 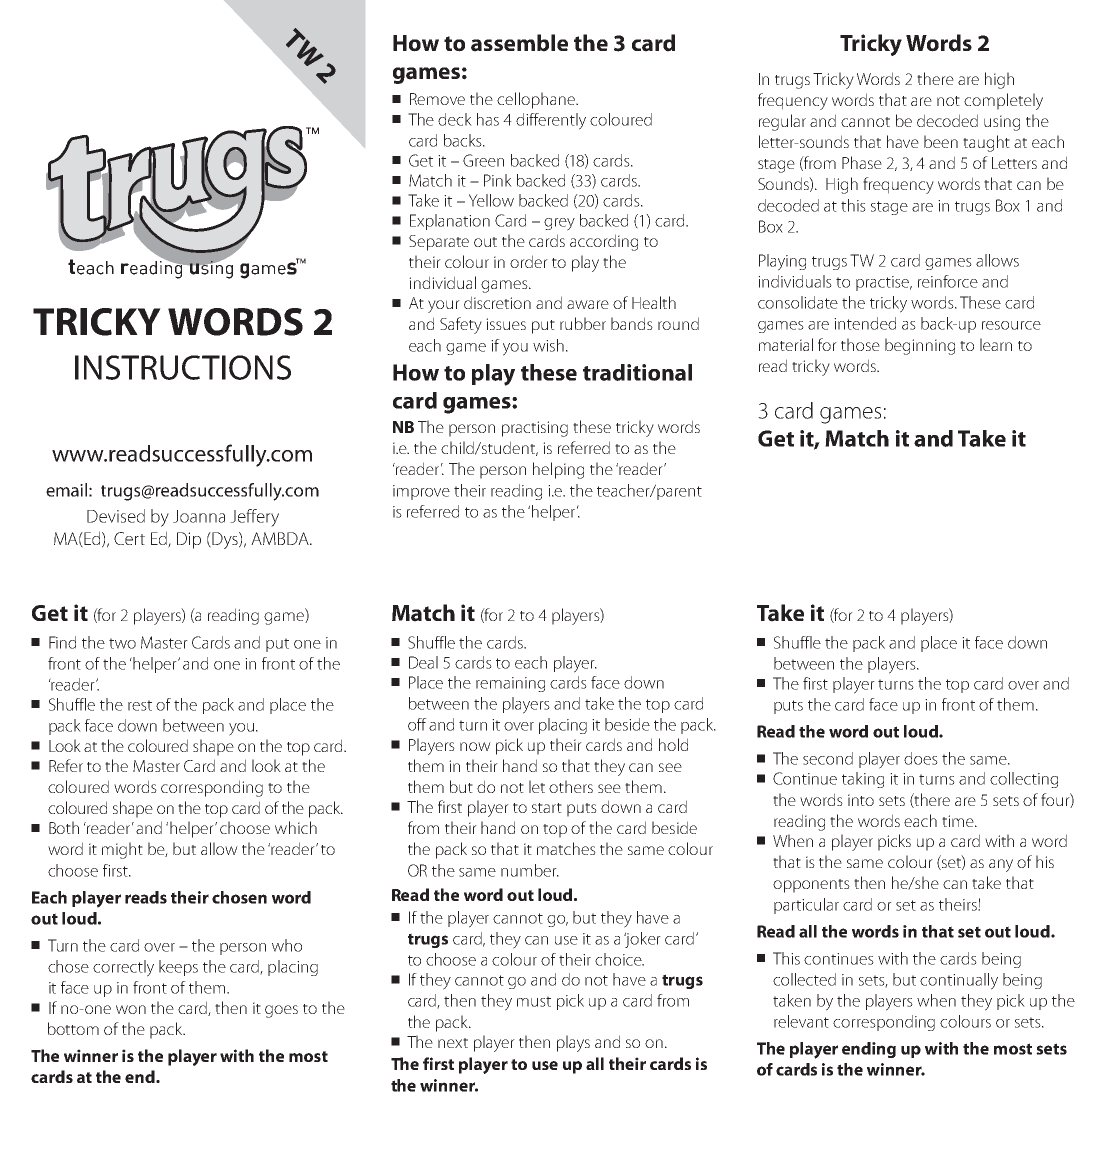 What do you see at coordinates (537, 100) in the page?
I see `cellophane` at bounding box center [537, 100].
